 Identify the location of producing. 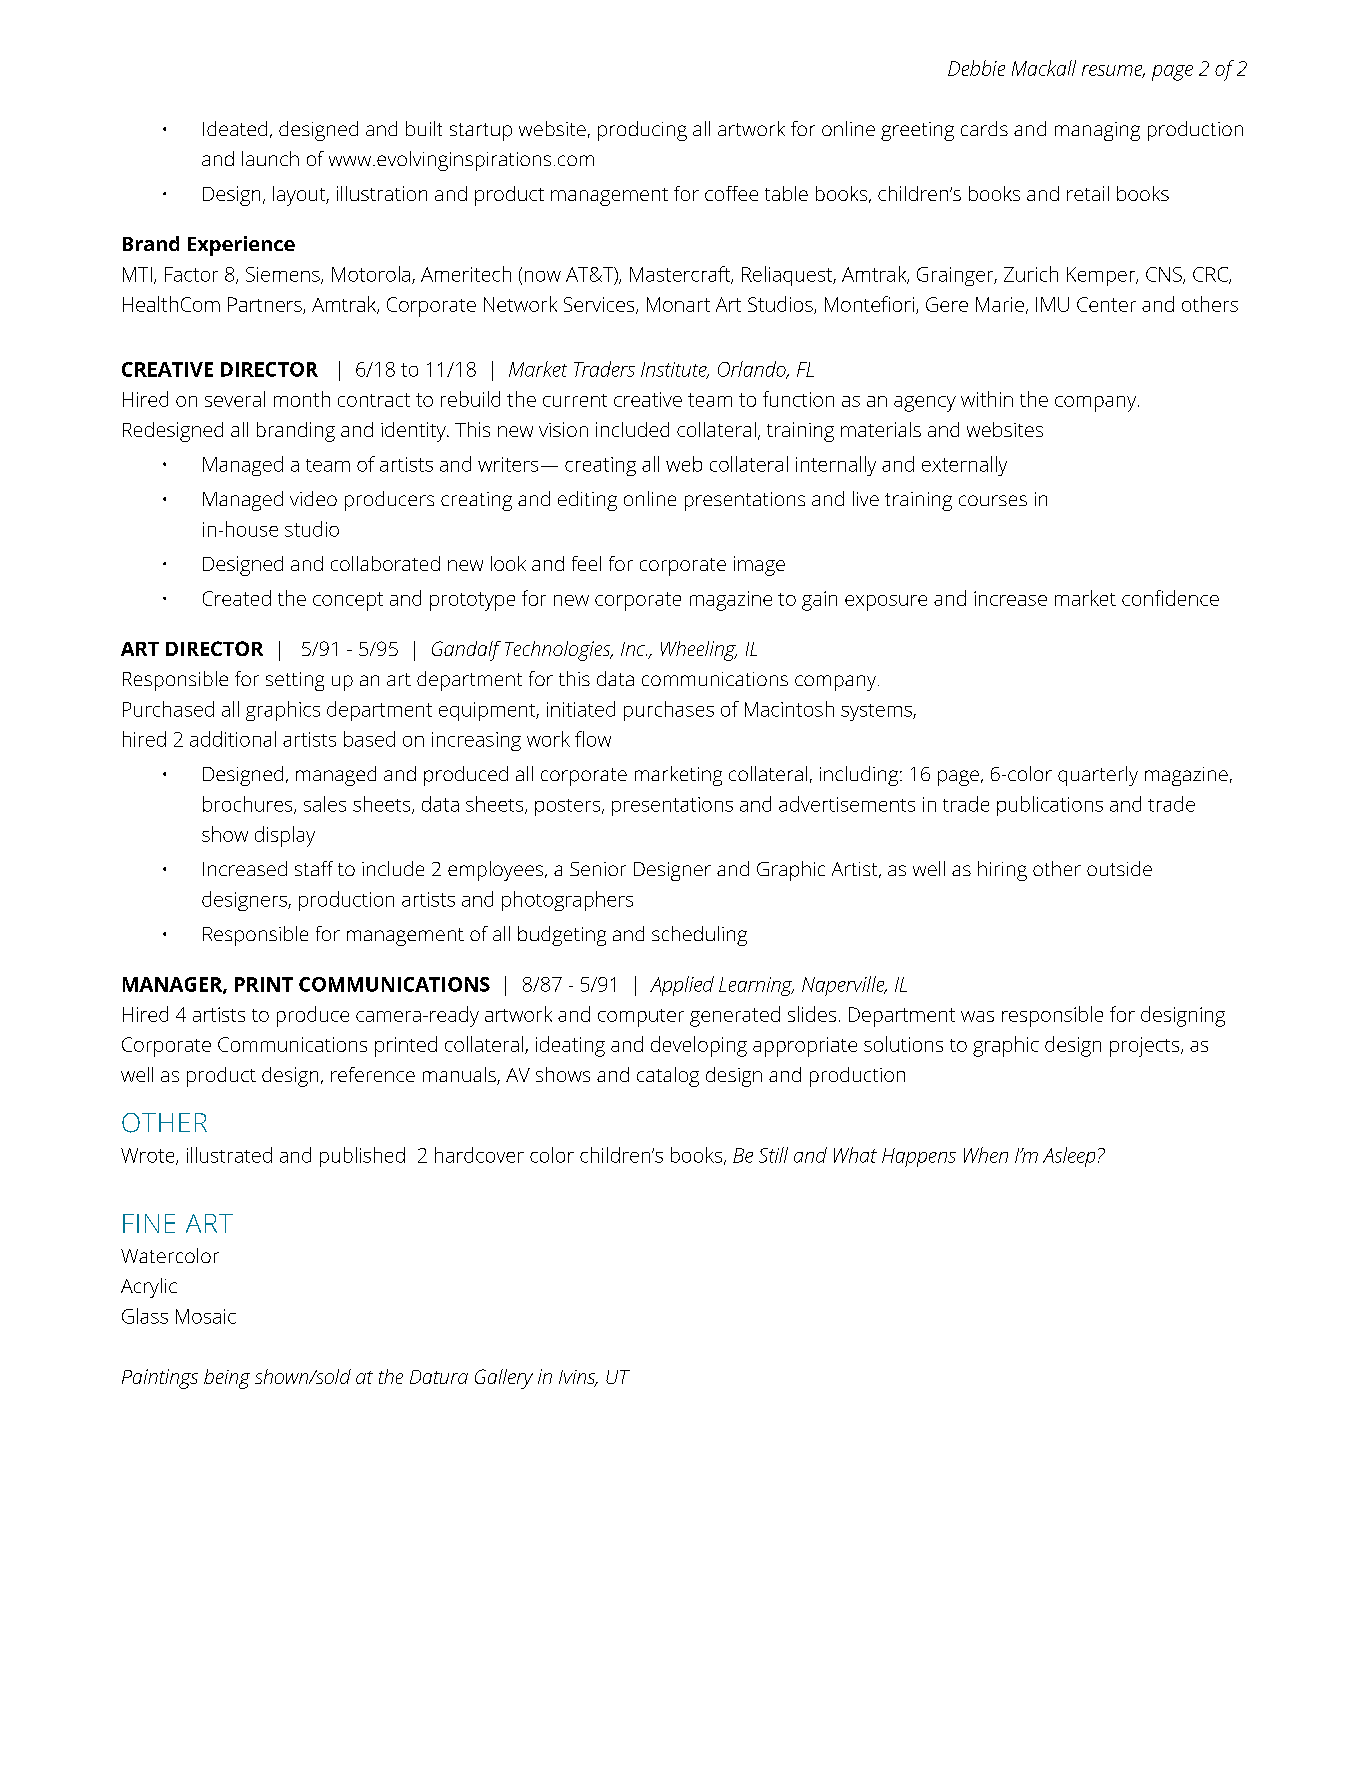
(642, 131).
